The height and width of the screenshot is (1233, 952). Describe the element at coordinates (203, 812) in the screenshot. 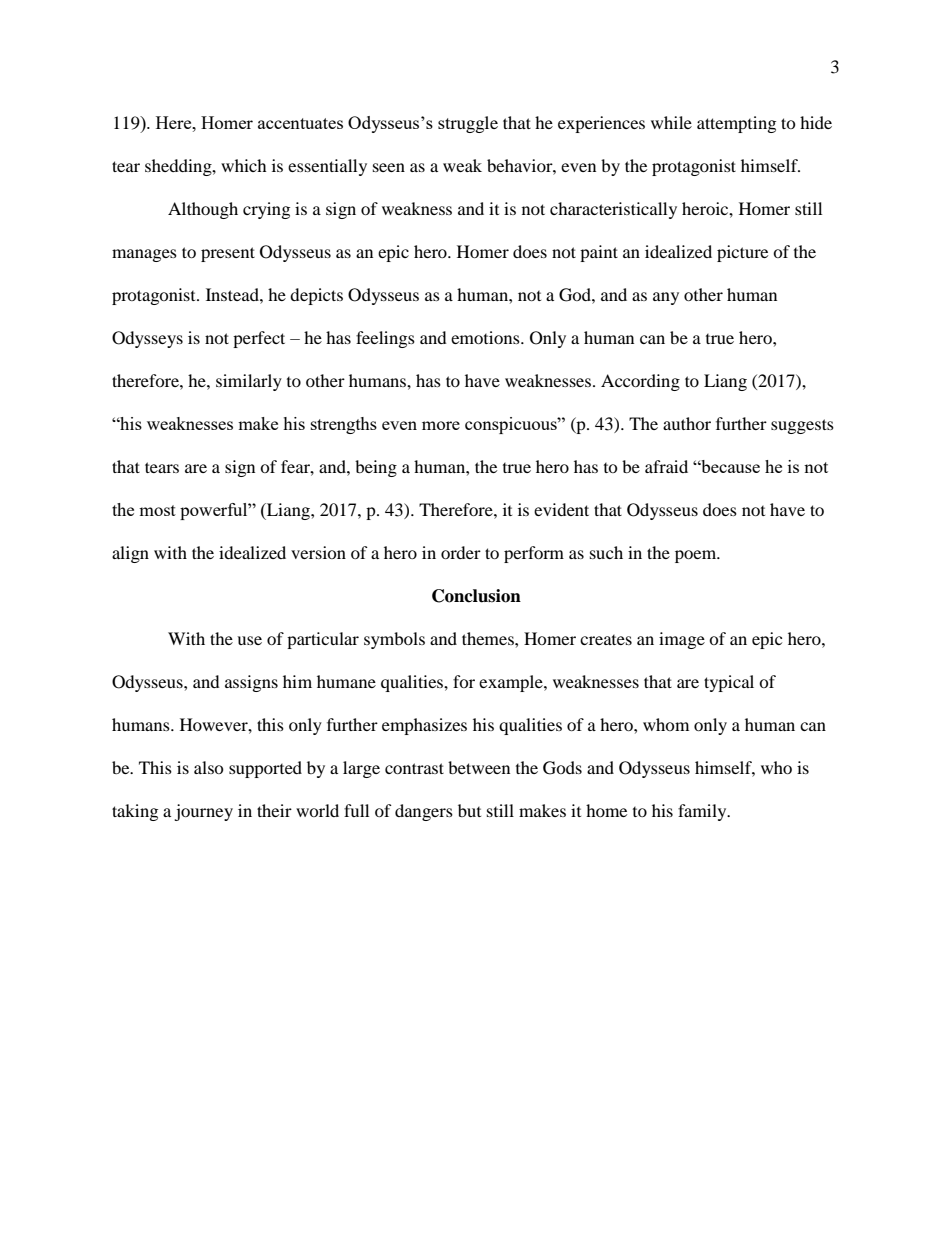

I see `journey` at that location.
